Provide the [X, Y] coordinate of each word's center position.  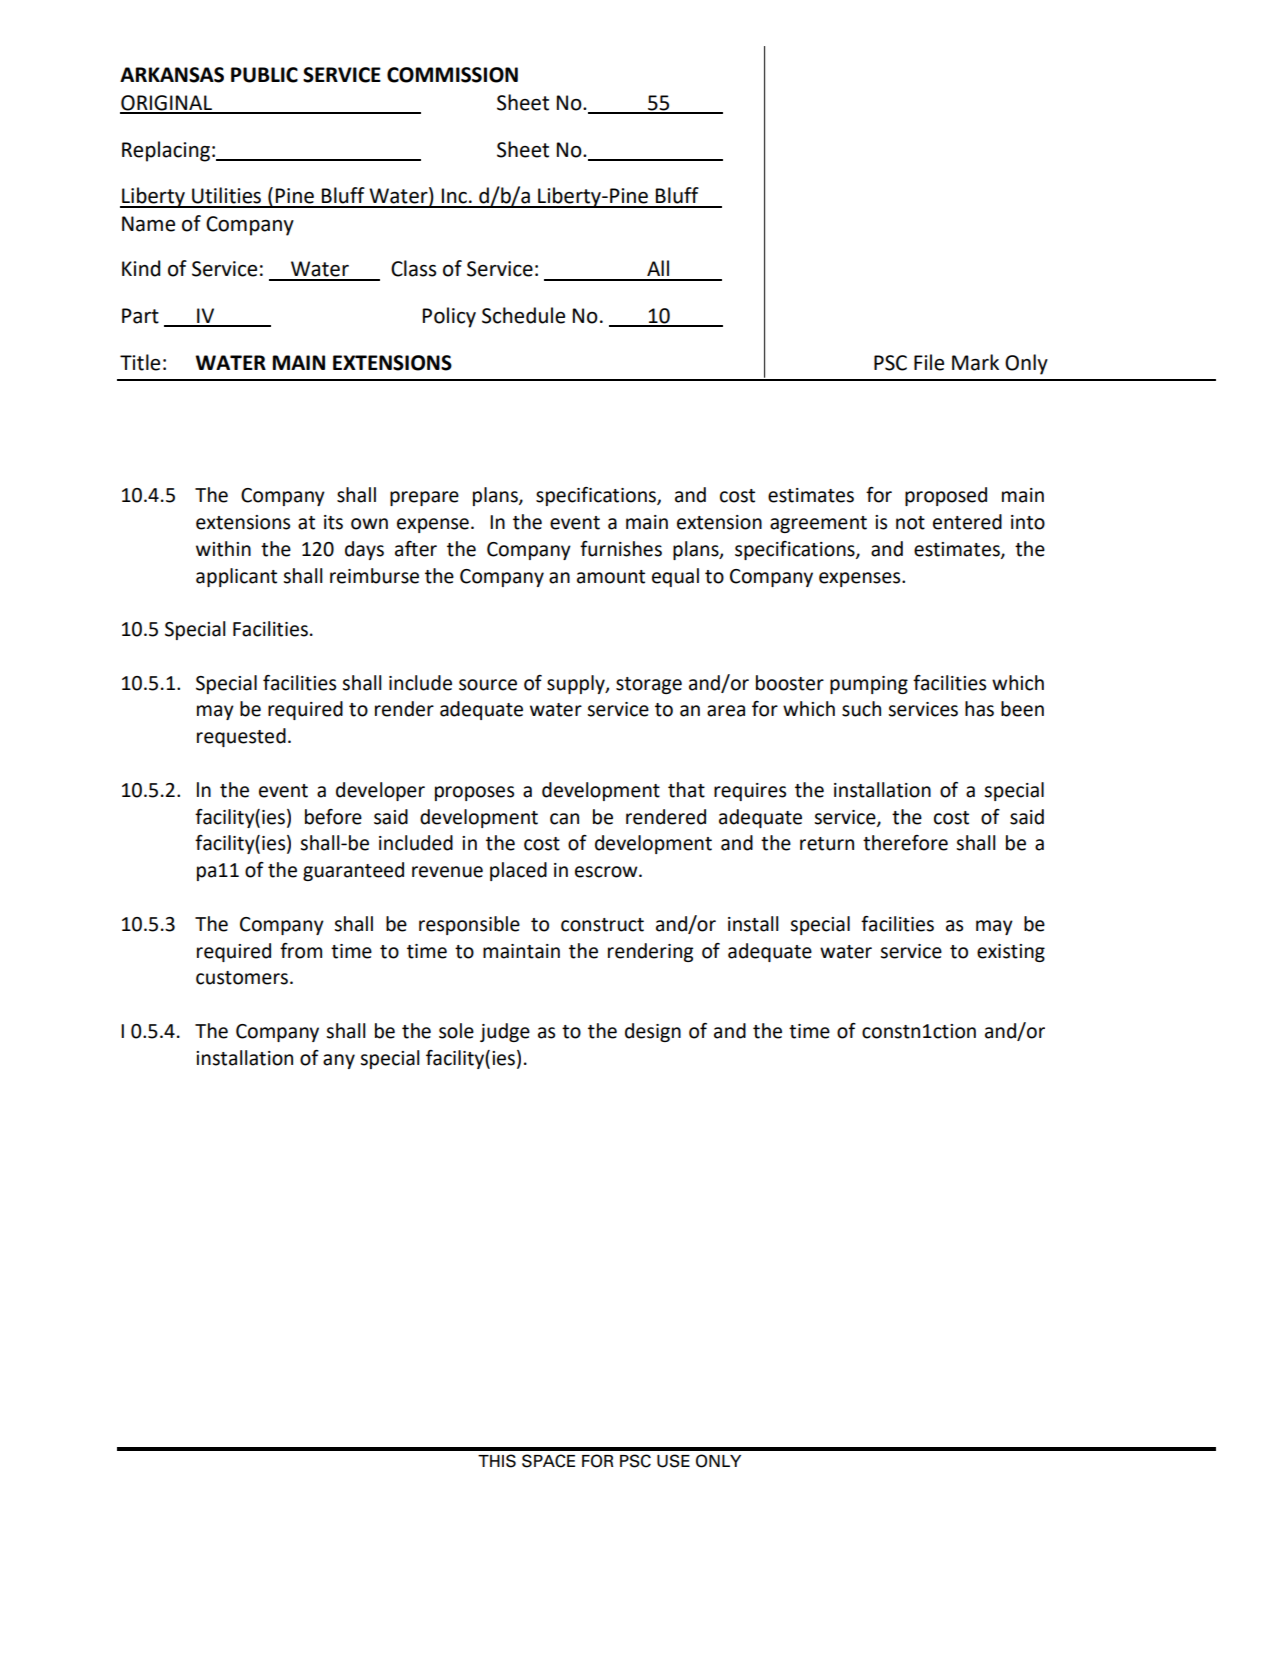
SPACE [548, 1461]
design [653, 1032]
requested [241, 737]
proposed [946, 496]
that [686, 790]
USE [673, 1461]
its [333, 522]
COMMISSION [452, 75]
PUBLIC [264, 75]
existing [1011, 953]
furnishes [621, 549]
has [979, 709]
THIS [497, 1461]
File [929, 362]
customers [243, 978]
